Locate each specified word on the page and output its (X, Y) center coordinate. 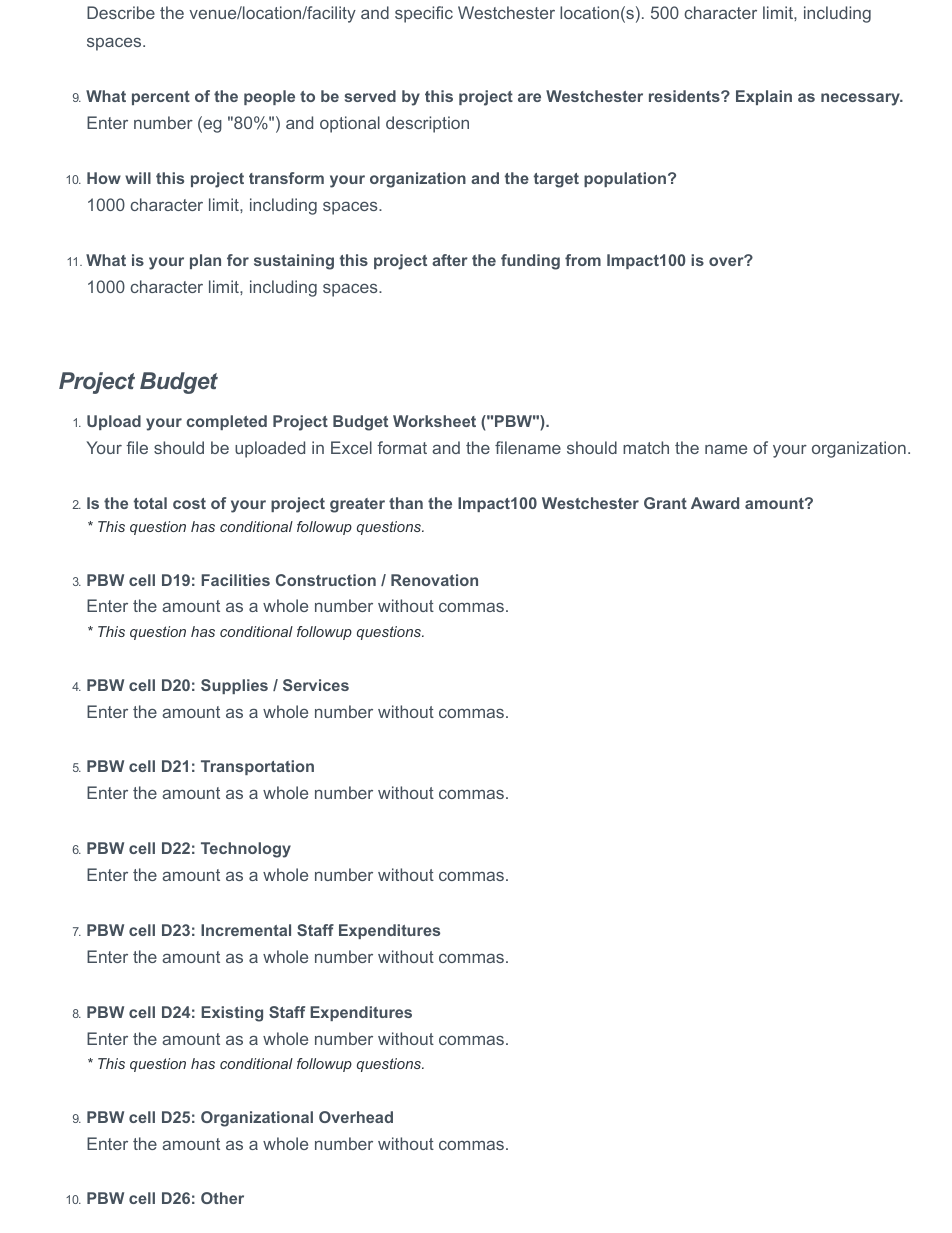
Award (715, 503)
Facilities (235, 580)
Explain (764, 97)
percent (161, 98)
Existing (232, 1014)
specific (424, 14)
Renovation (434, 580)
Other (222, 1198)
